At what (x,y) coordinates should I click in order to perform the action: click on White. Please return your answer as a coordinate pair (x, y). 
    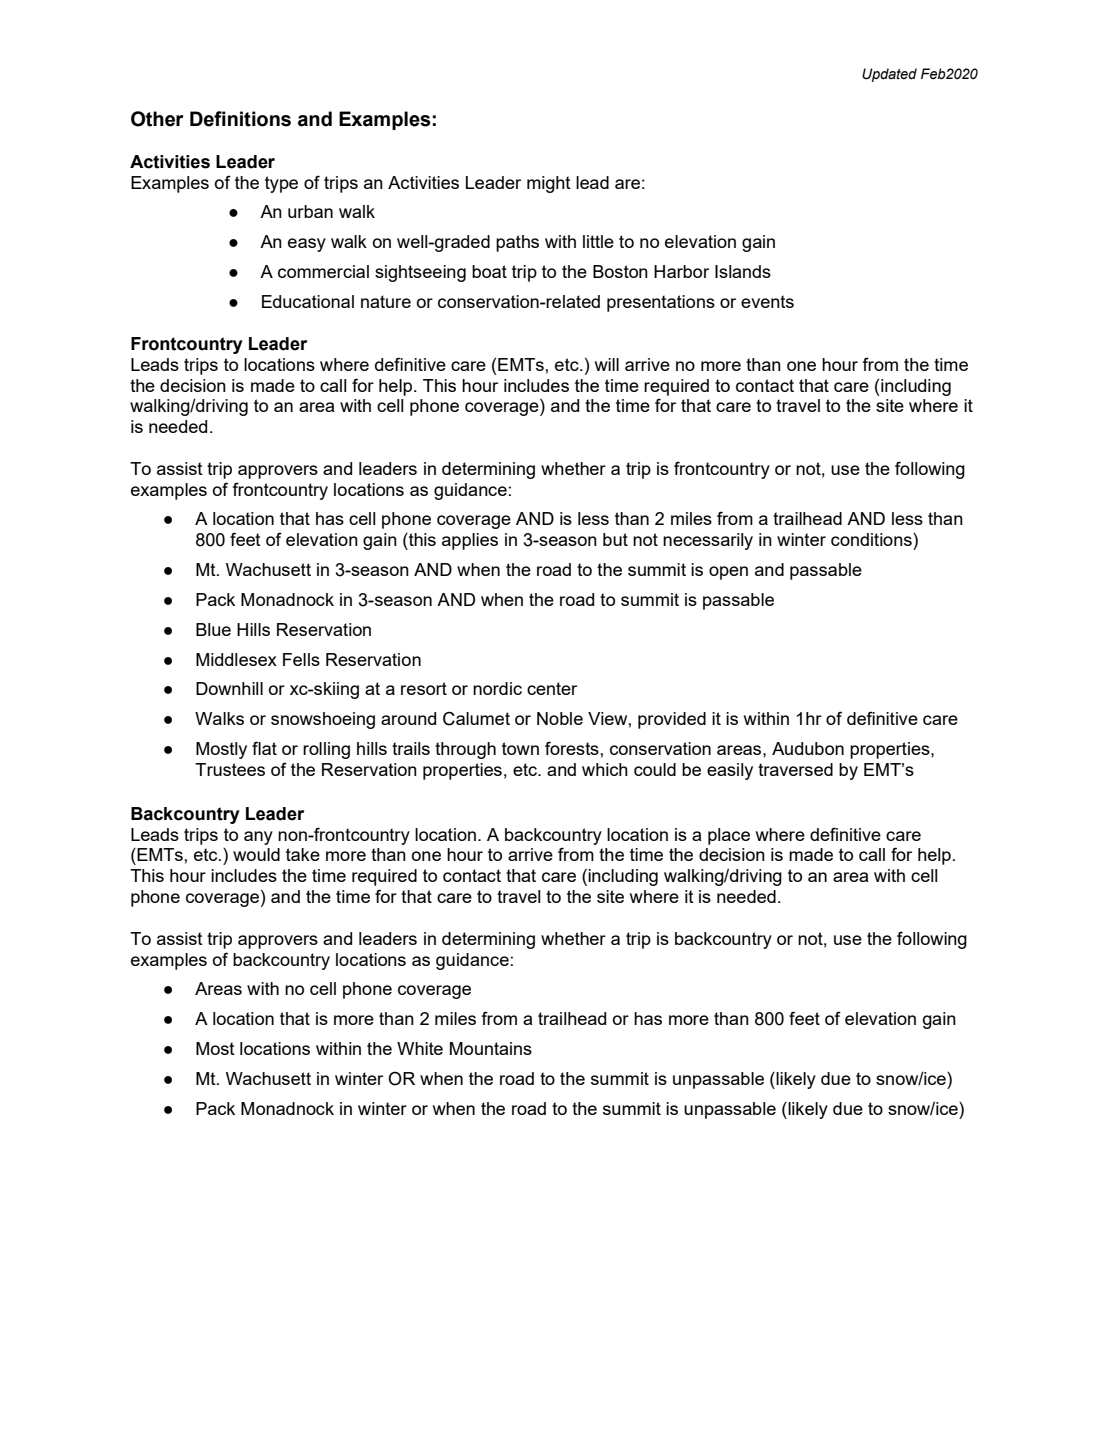
    Looking at the image, I should click on (420, 1048).
